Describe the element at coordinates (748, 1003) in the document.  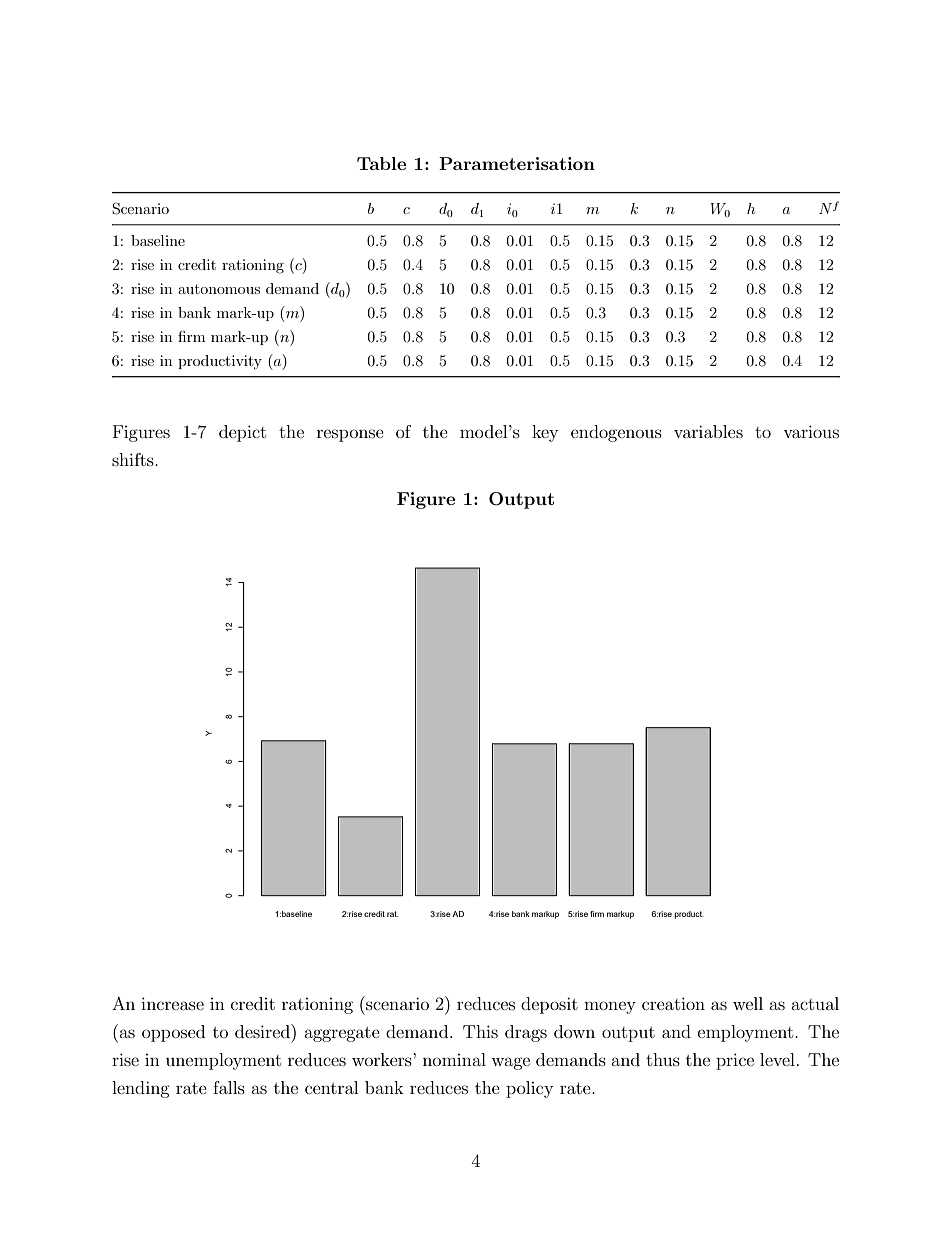
I see `well` at that location.
